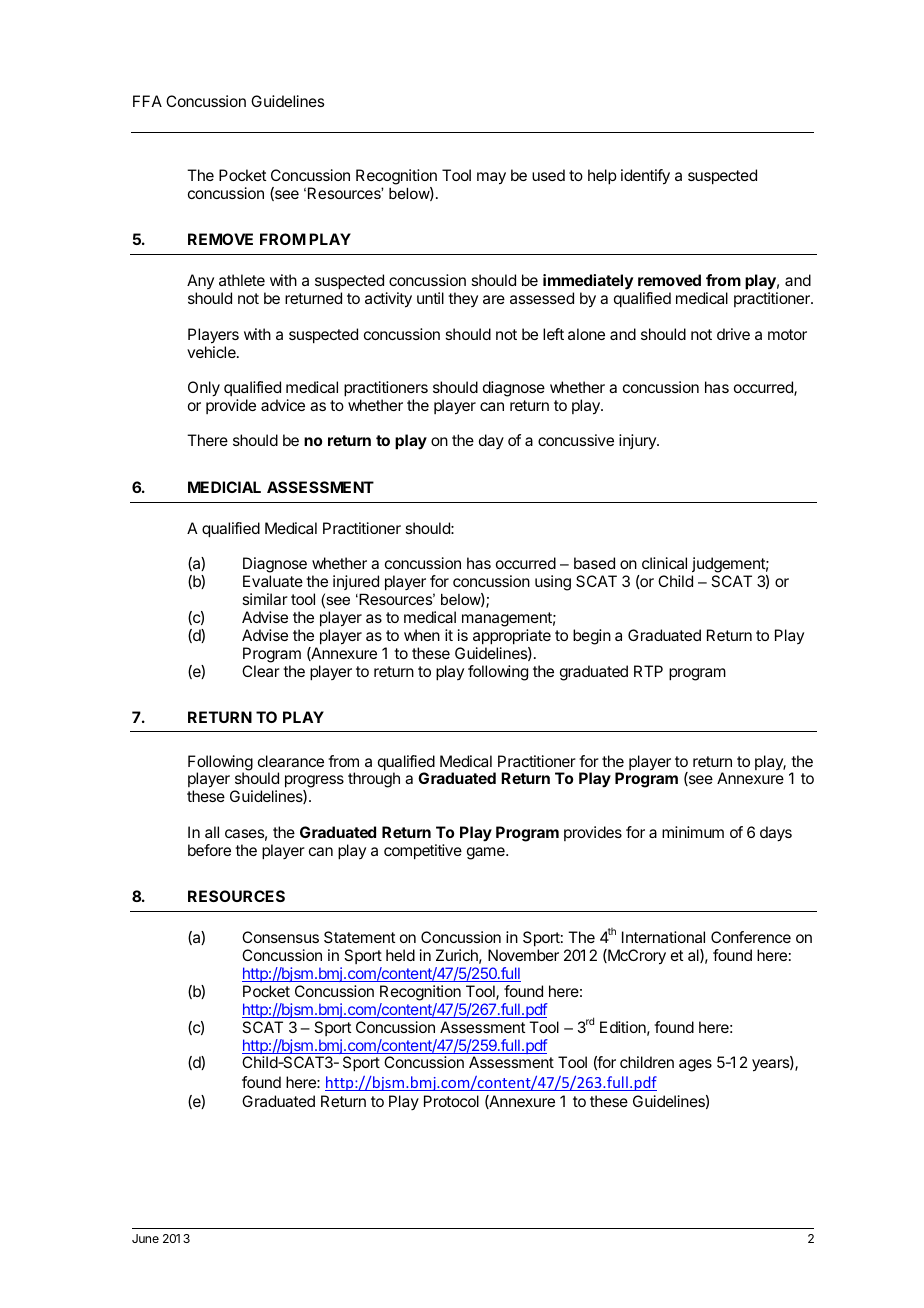  Describe the element at coordinates (576, 440) in the document. I see `concussive` at that location.
